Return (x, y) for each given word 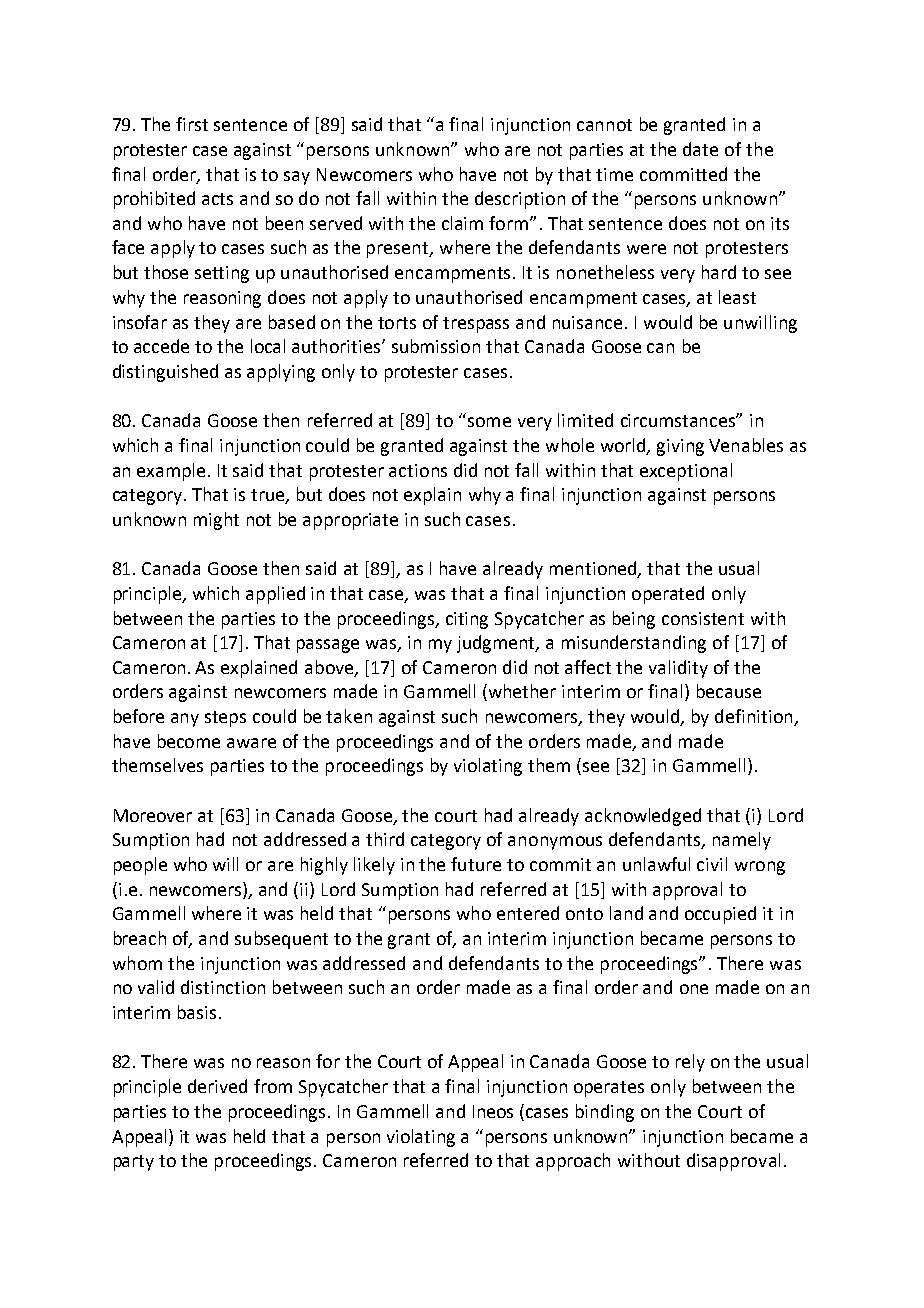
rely (690, 1063)
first (192, 124)
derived (217, 1086)
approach (573, 1162)
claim (462, 223)
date (700, 149)
